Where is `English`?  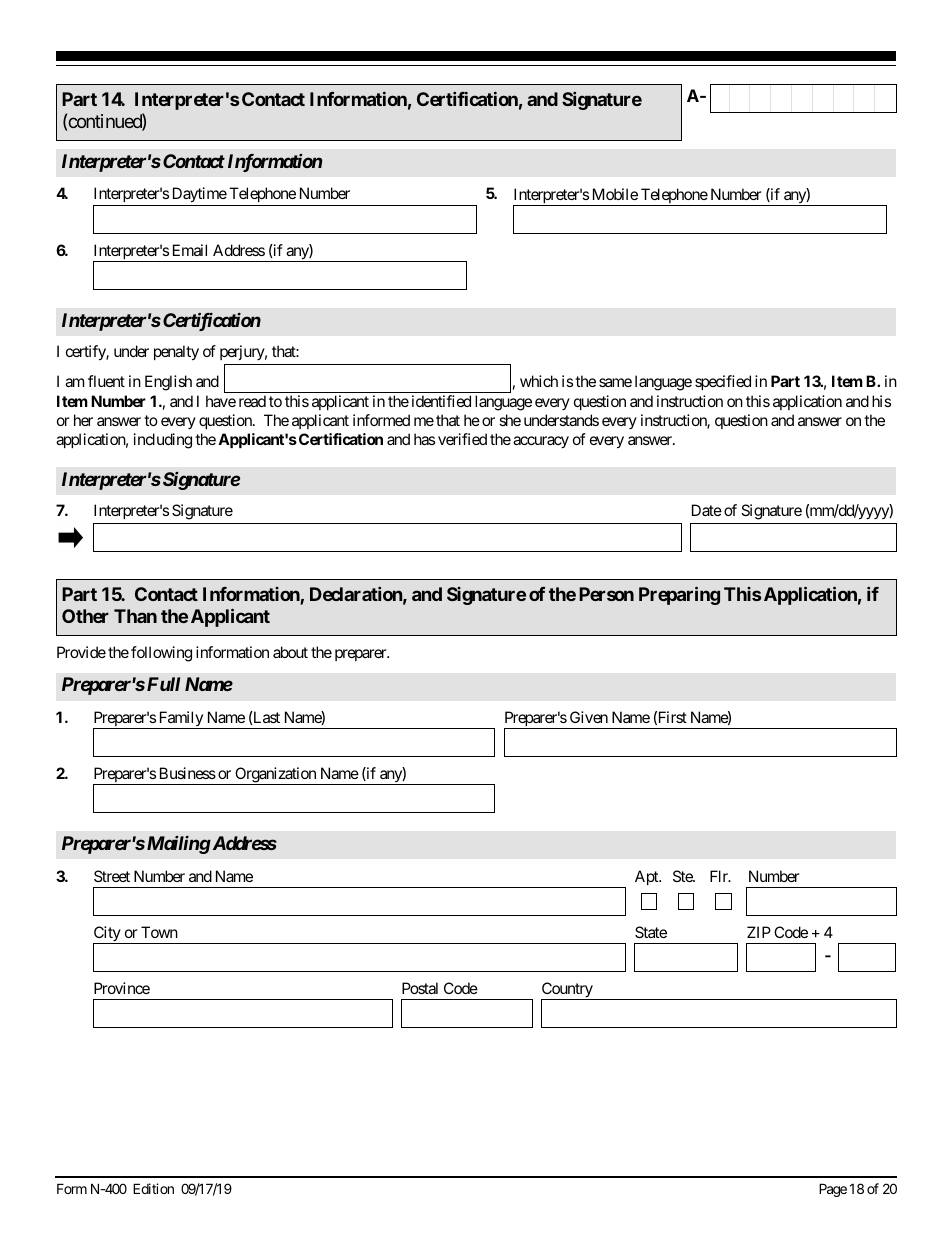
English is located at coordinates (168, 383).
